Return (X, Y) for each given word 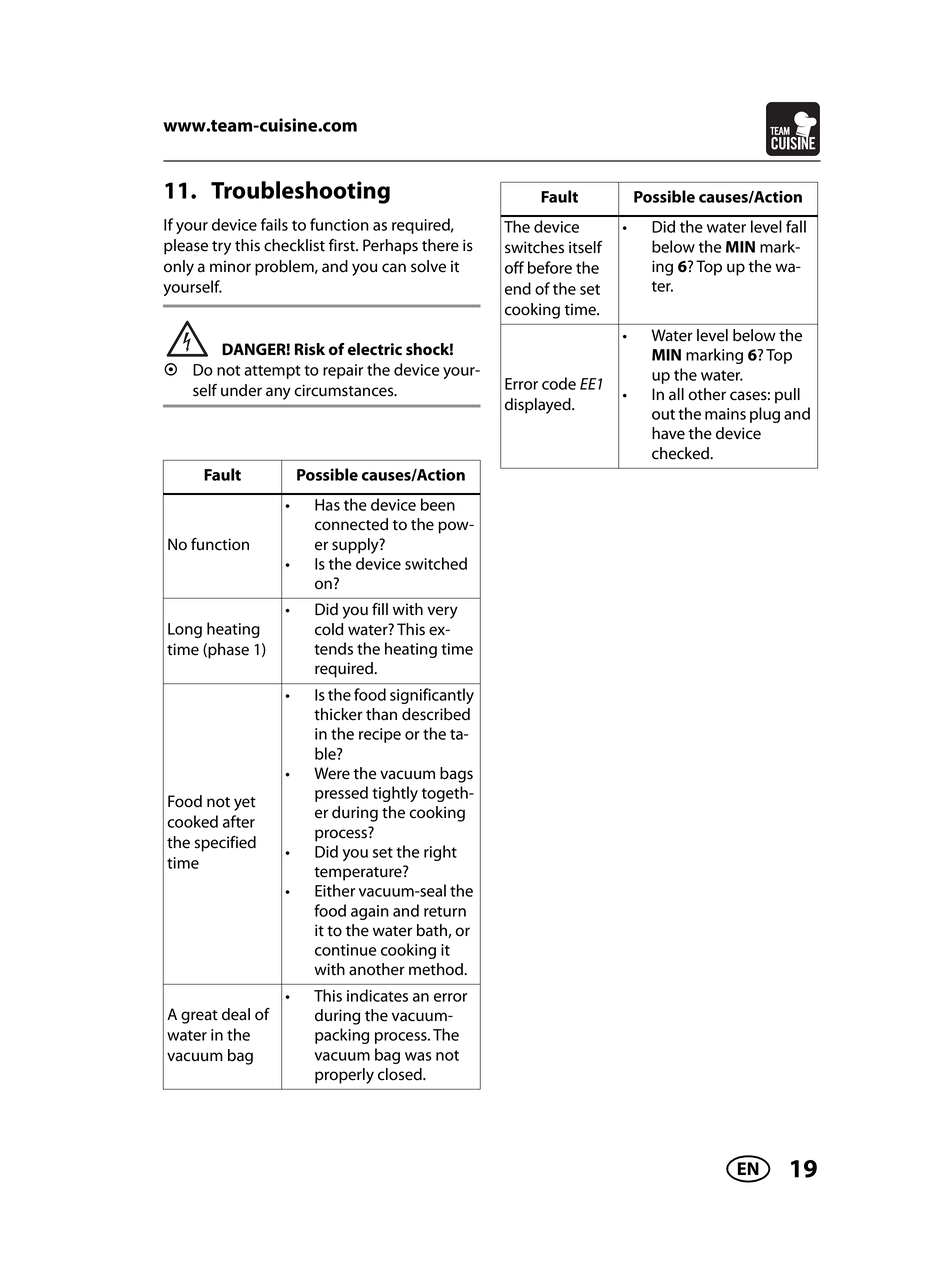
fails (274, 224)
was (418, 1056)
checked (681, 453)
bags (456, 775)
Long (185, 630)
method (437, 969)
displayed (539, 406)
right (440, 853)
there (440, 245)
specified (225, 844)
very (442, 612)
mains (725, 414)
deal (236, 1014)
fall (796, 226)
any (278, 393)
